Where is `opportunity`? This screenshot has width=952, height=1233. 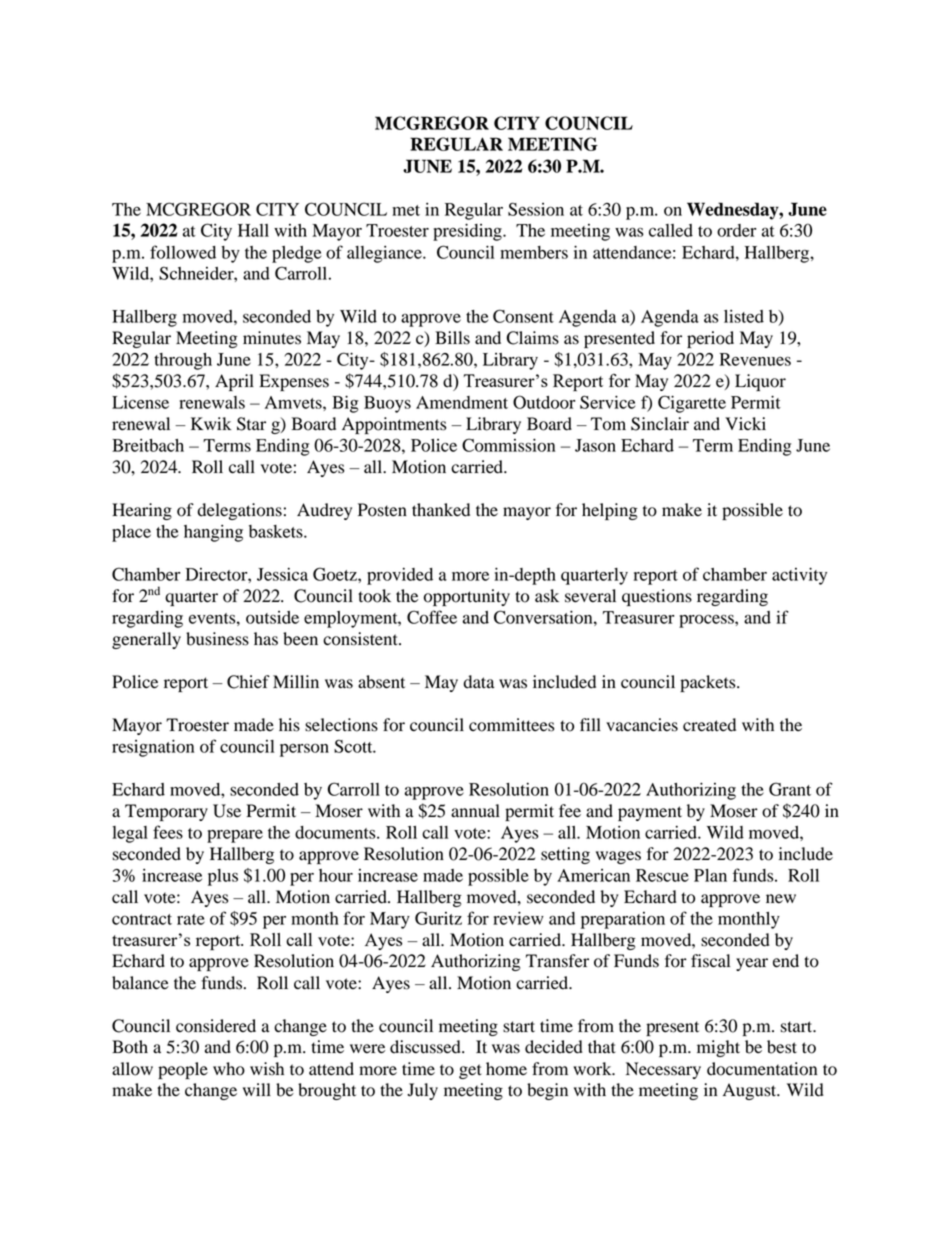
opportunity is located at coordinates (467, 597).
